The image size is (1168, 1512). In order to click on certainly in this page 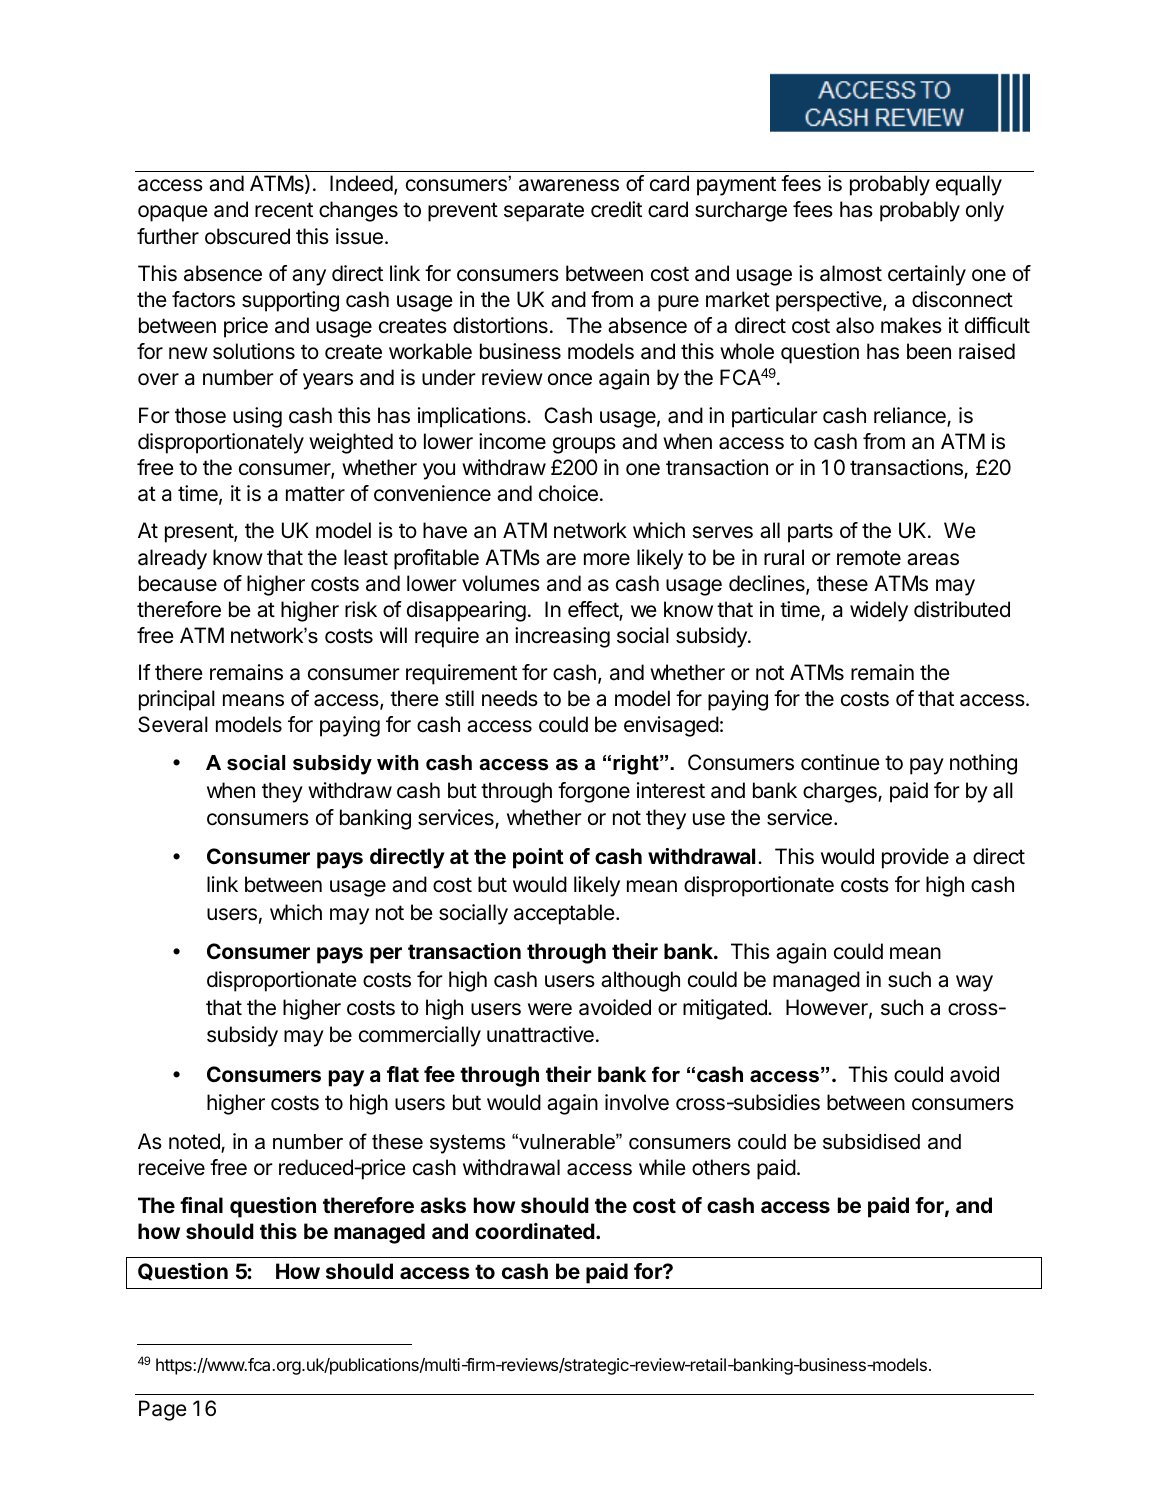, I will do `click(927, 275)`.
